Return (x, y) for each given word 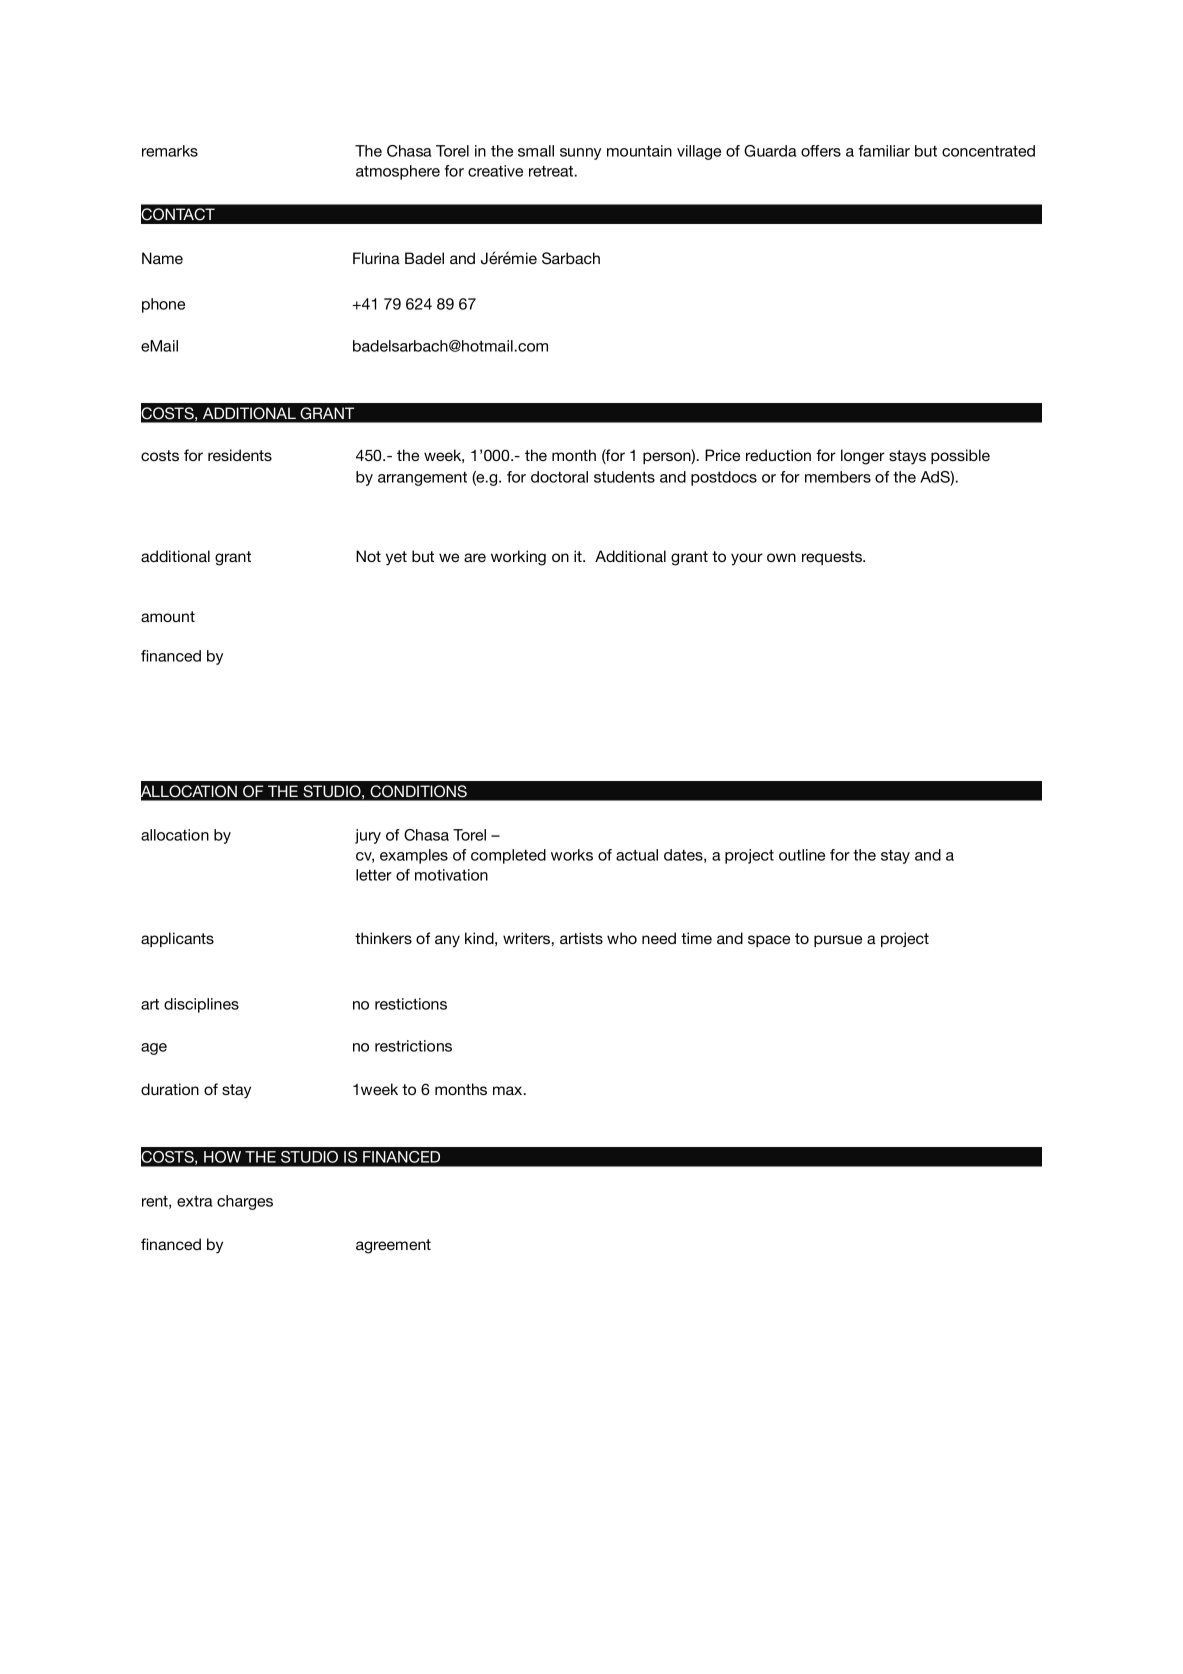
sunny (580, 154)
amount (168, 616)
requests (833, 558)
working (518, 558)
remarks (170, 151)
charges (245, 1202)
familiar (884, 151)
